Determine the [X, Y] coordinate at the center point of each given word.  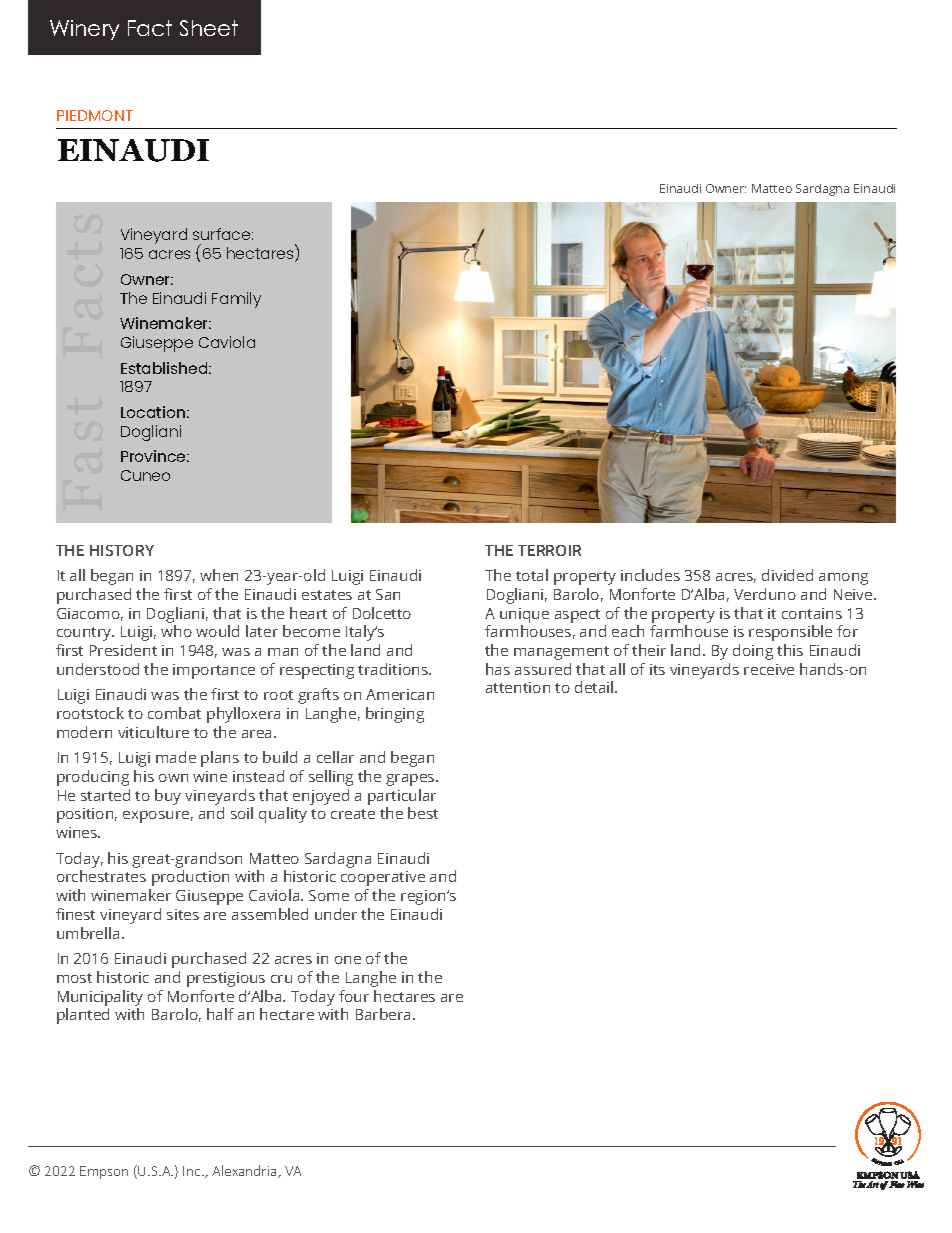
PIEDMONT [95, 115]
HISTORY [122, 550]
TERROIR [549, 550]
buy [168, 797]
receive [769, 669]
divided [787, 575]
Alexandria [245, 1171]
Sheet [209, 28]
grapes [411, 780]
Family [236, 300]
